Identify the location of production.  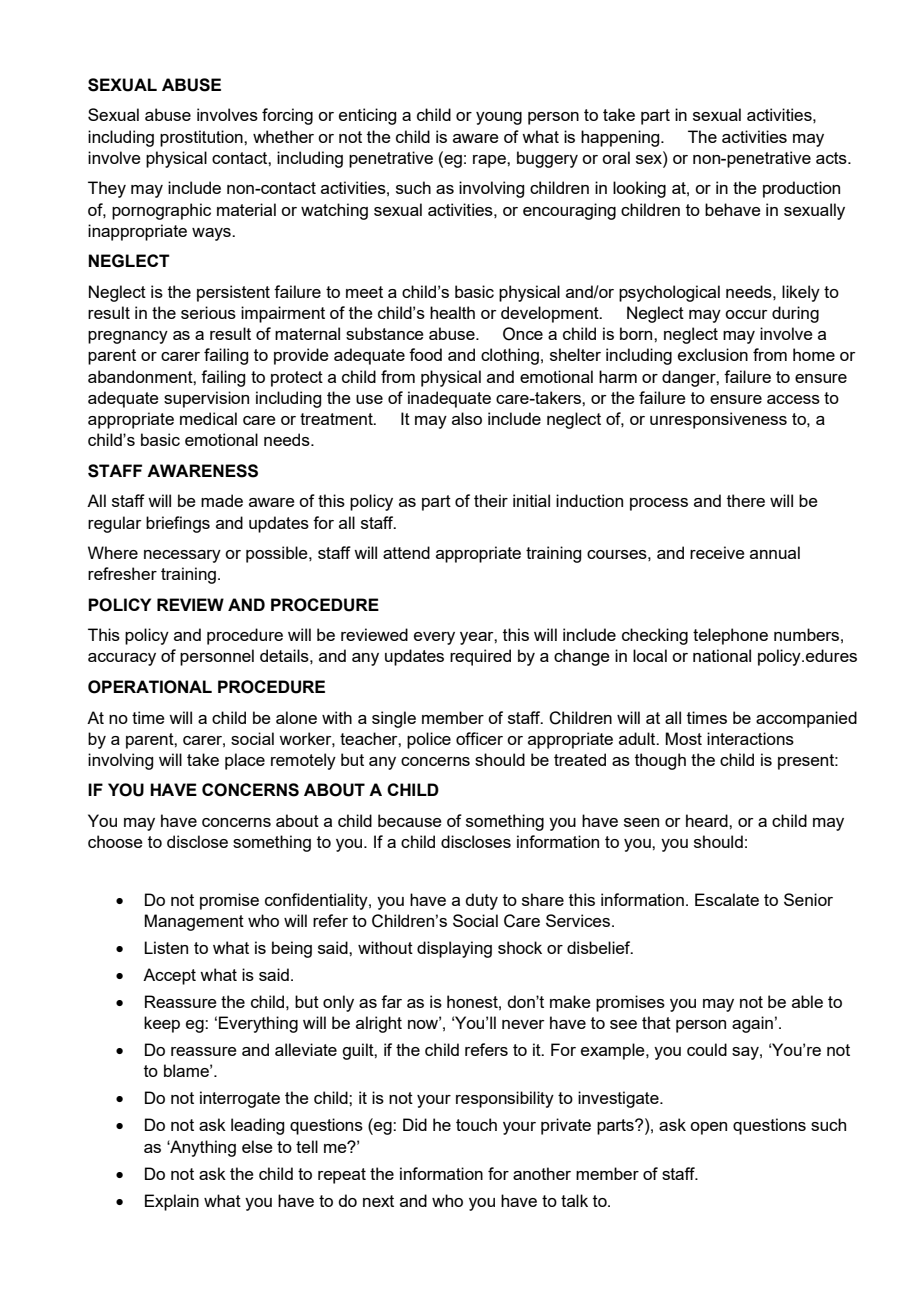
(801, 189).
